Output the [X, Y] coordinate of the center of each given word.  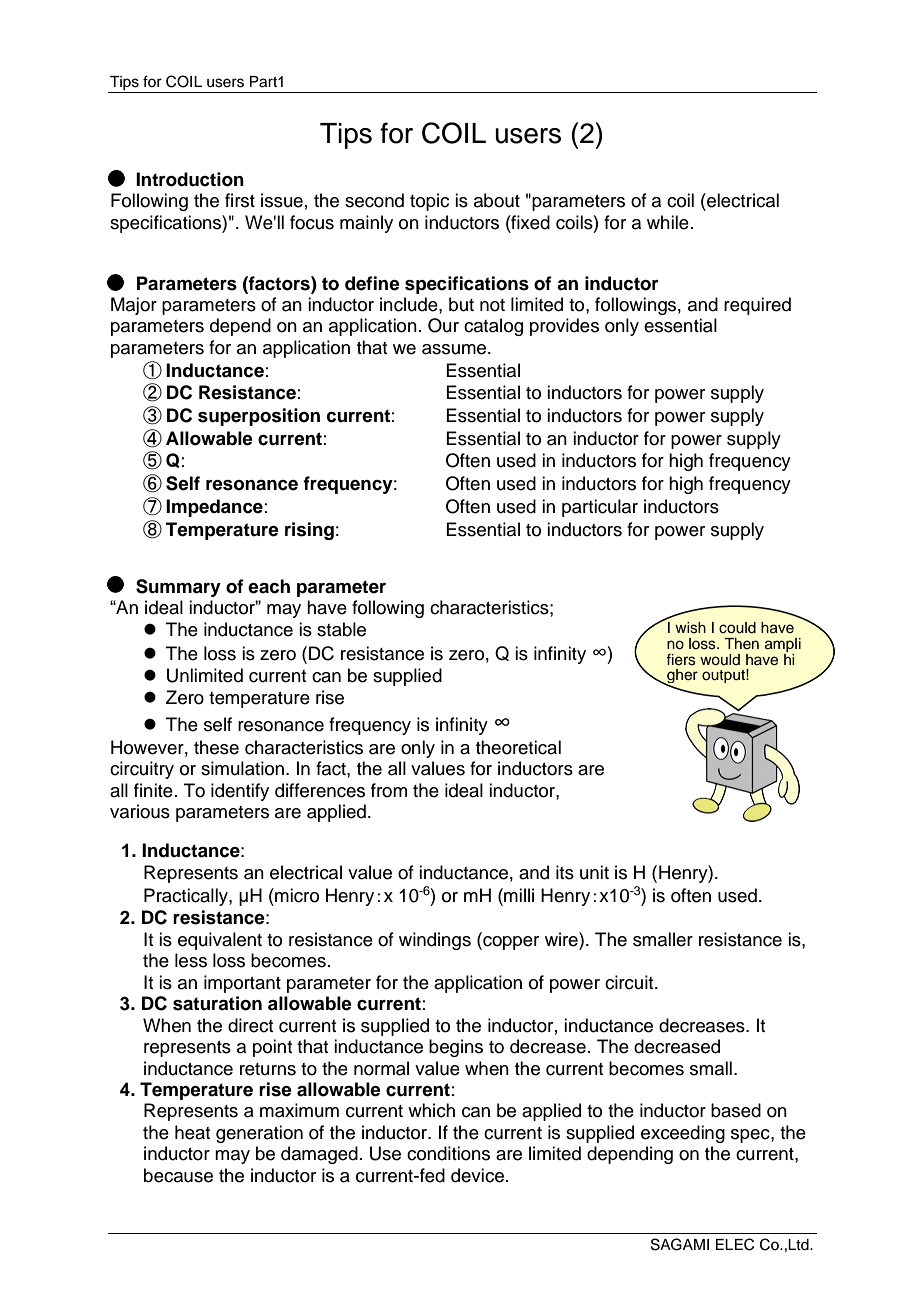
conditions [448, 1153]
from [389, 790]
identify [240, 792]
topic [429, 202]
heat [192, 1132]
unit [594, 872]
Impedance [214, 508]
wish [690, 628]
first [240, 200]
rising [309, 531]
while [668, 222]
